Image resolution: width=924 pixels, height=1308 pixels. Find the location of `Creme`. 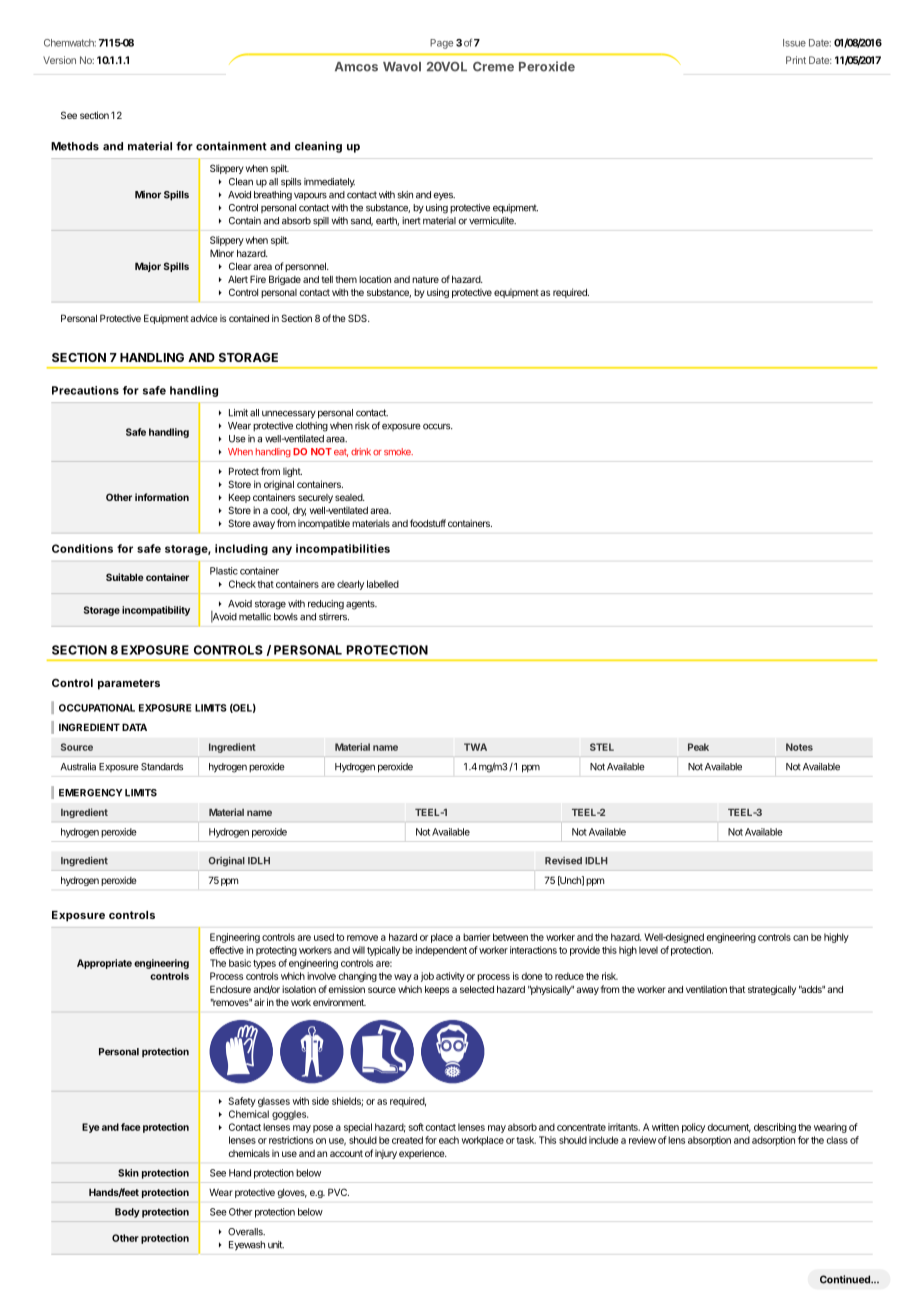

Creme is located at coordinates (493, 67).
